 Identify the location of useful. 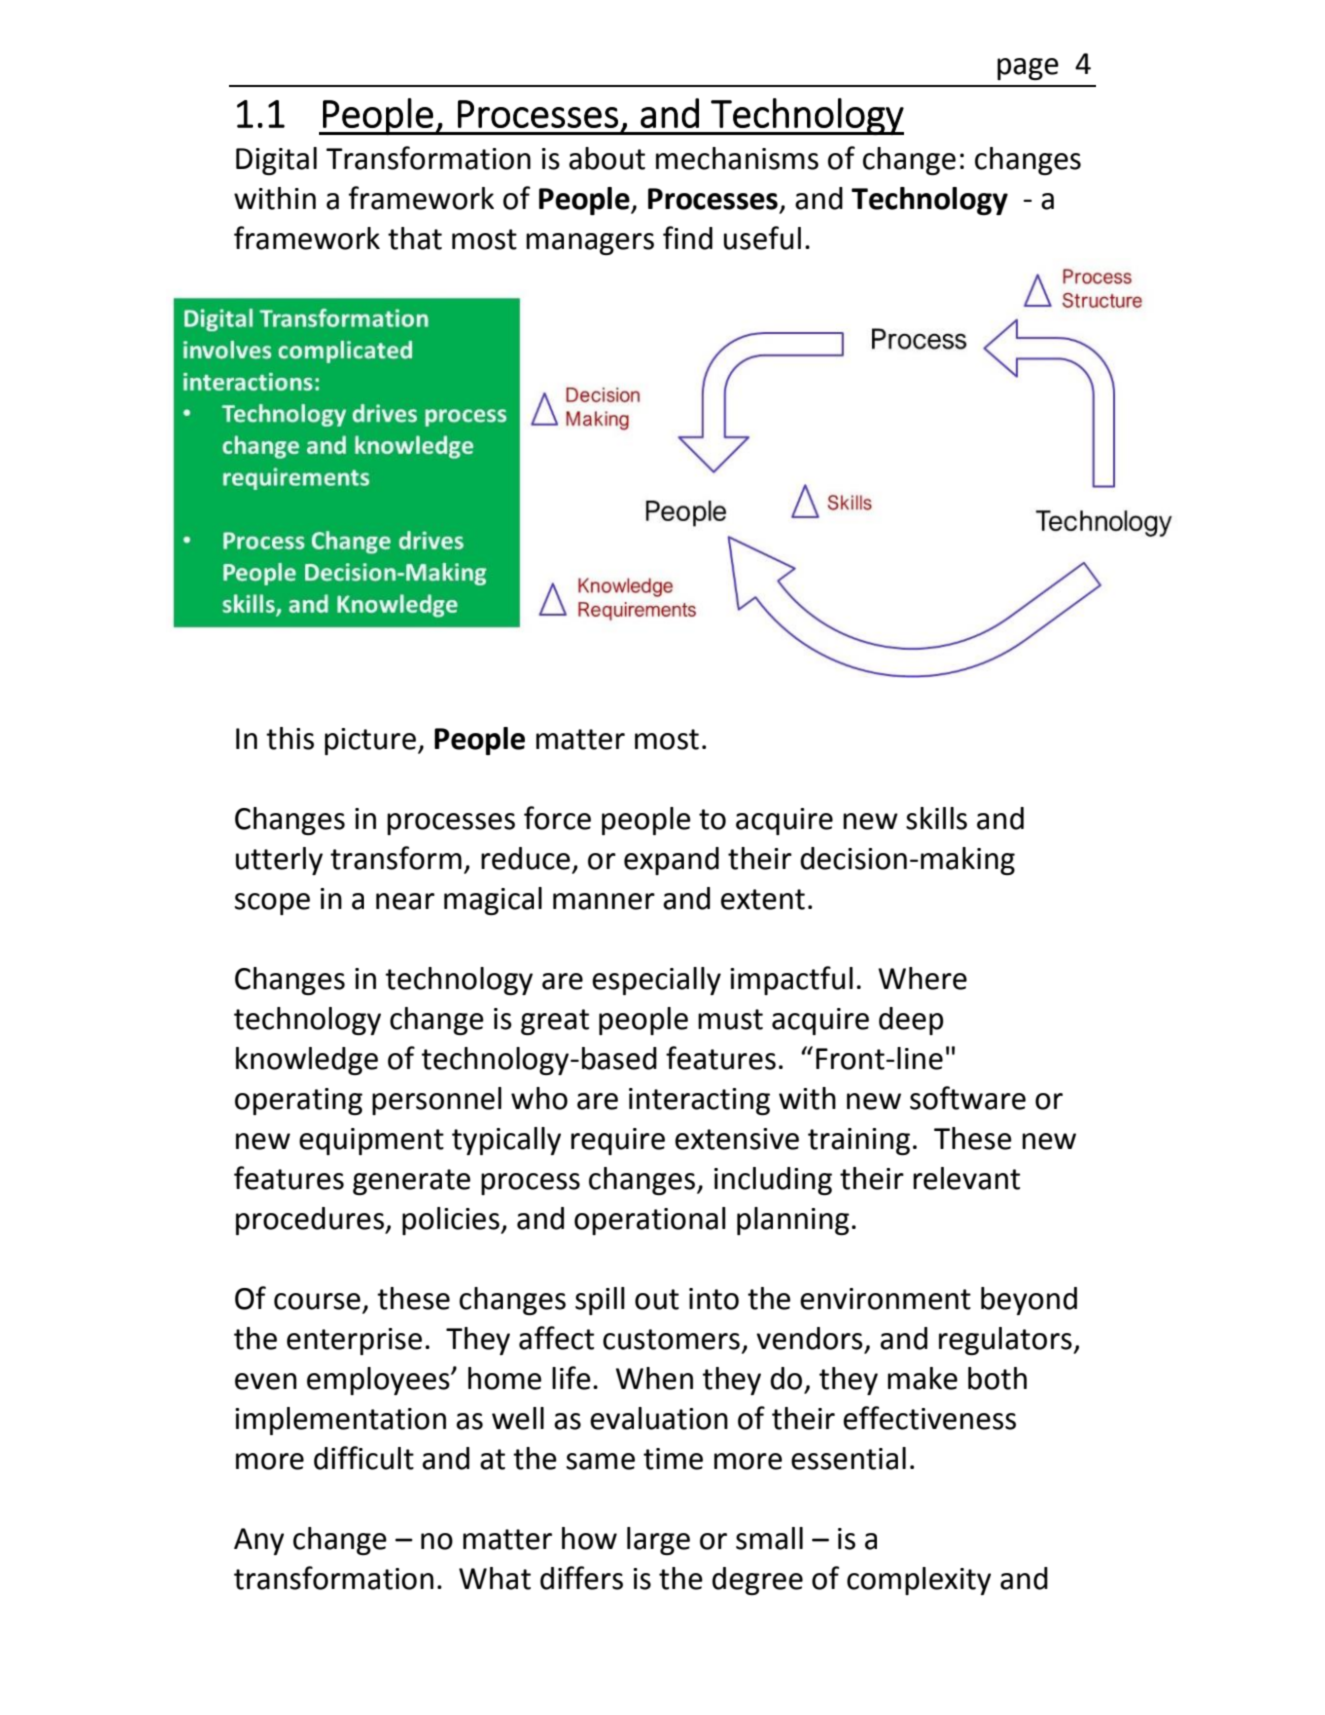
(762, 238).
